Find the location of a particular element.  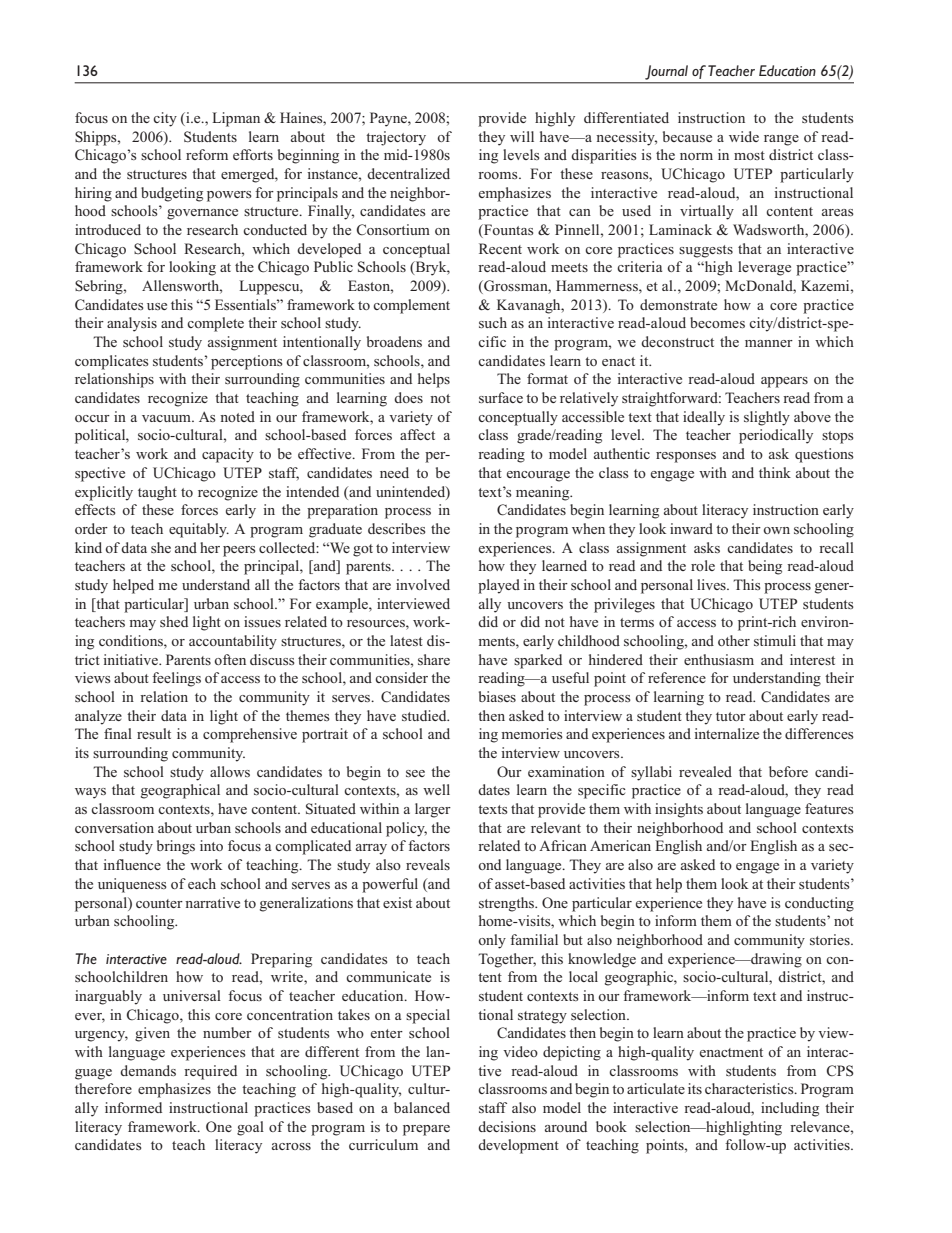

manner is located at coordinates (769, 343).
